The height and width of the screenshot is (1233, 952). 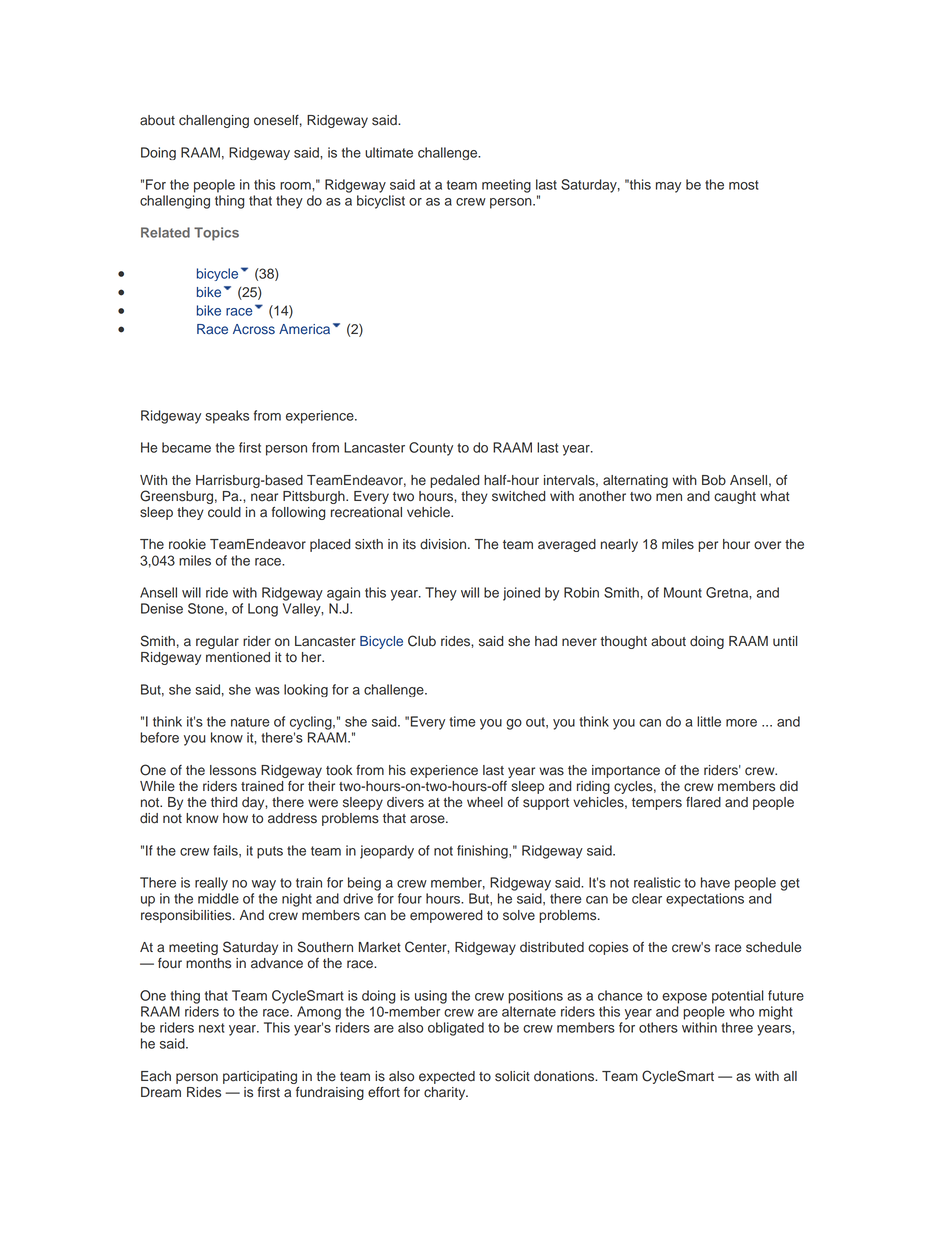 I want to click on flared, so click(x=703, y=802).
